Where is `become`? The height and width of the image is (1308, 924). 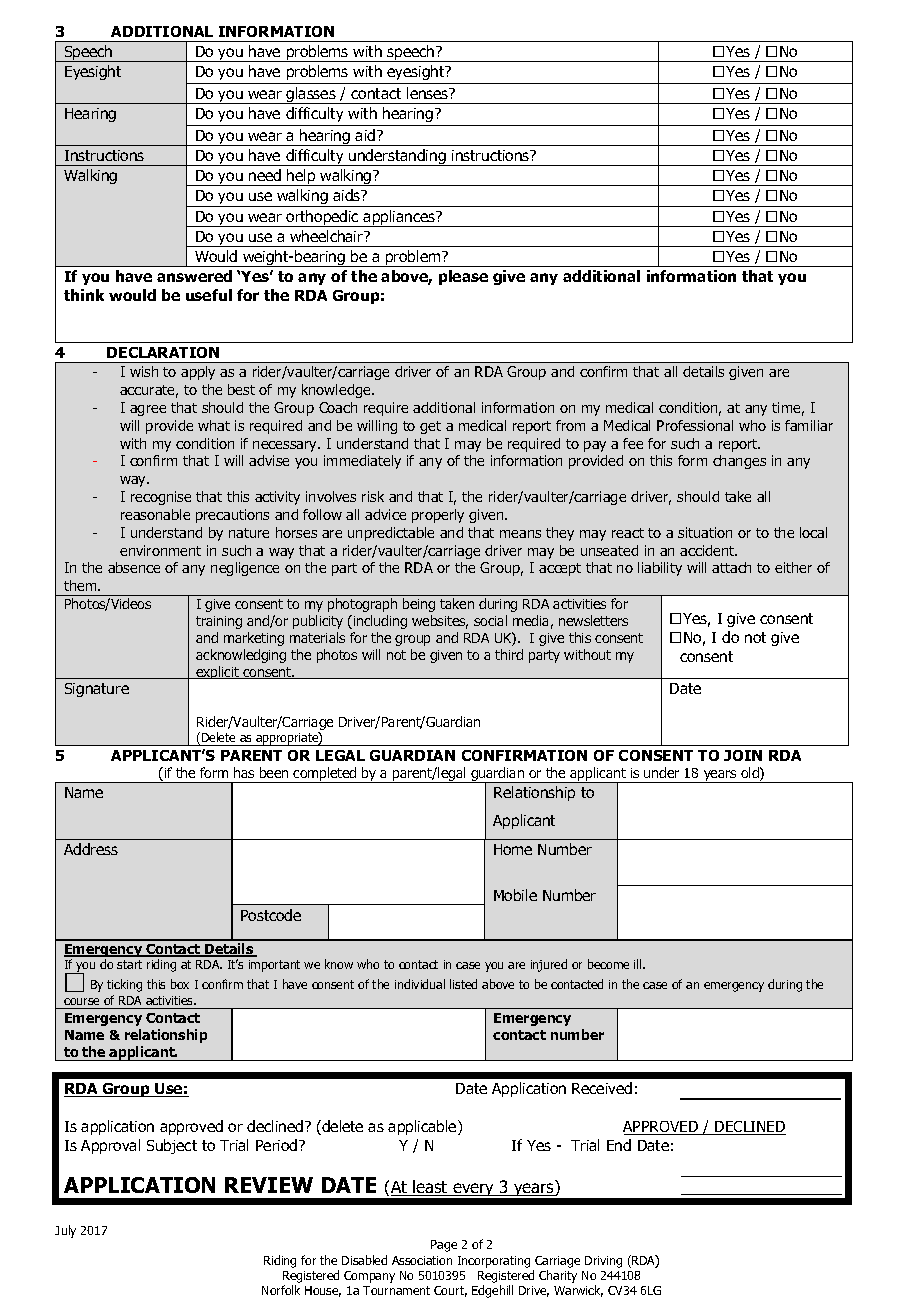 become is located at coordinates (608, 964).
